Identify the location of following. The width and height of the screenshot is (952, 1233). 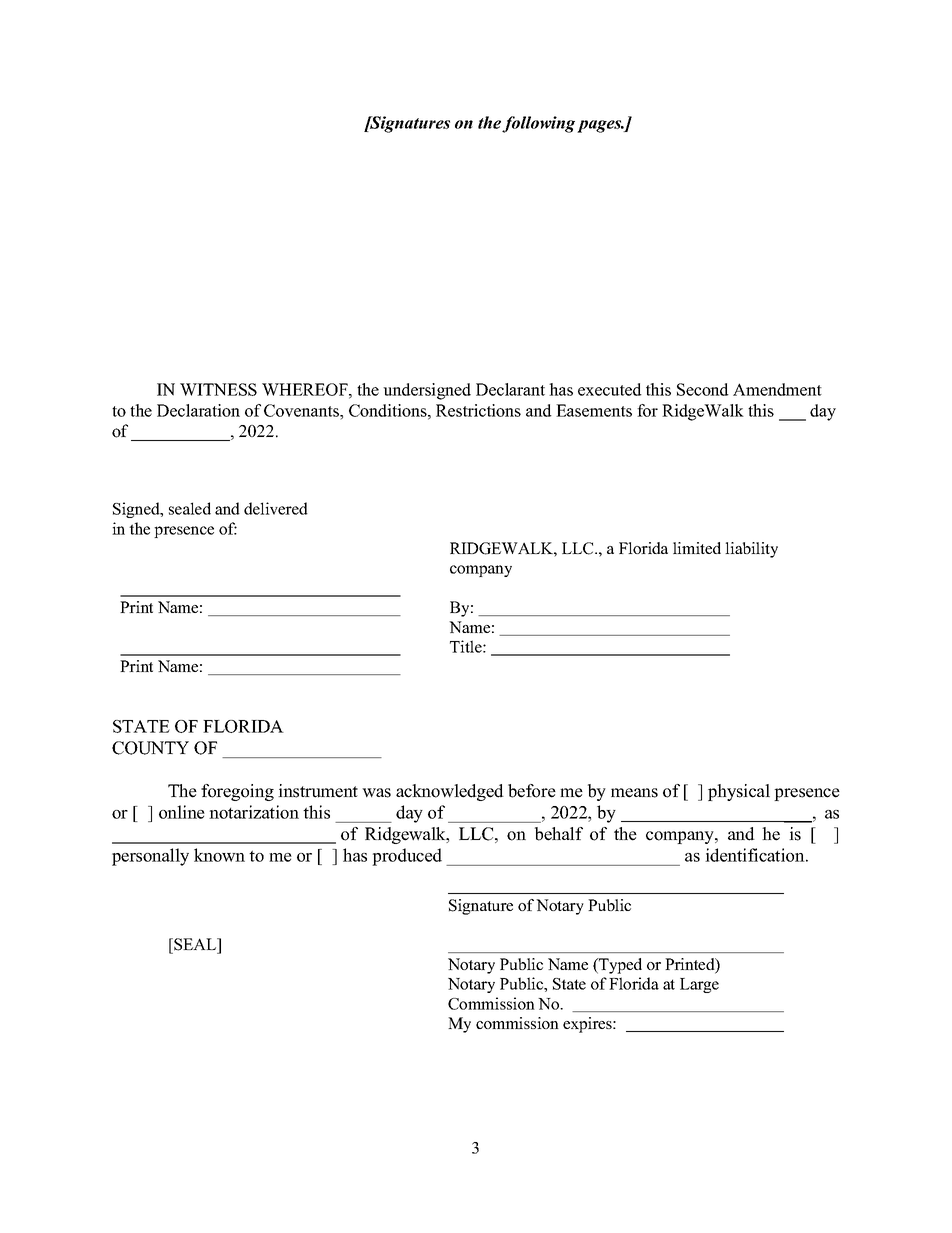
(538, 124).
